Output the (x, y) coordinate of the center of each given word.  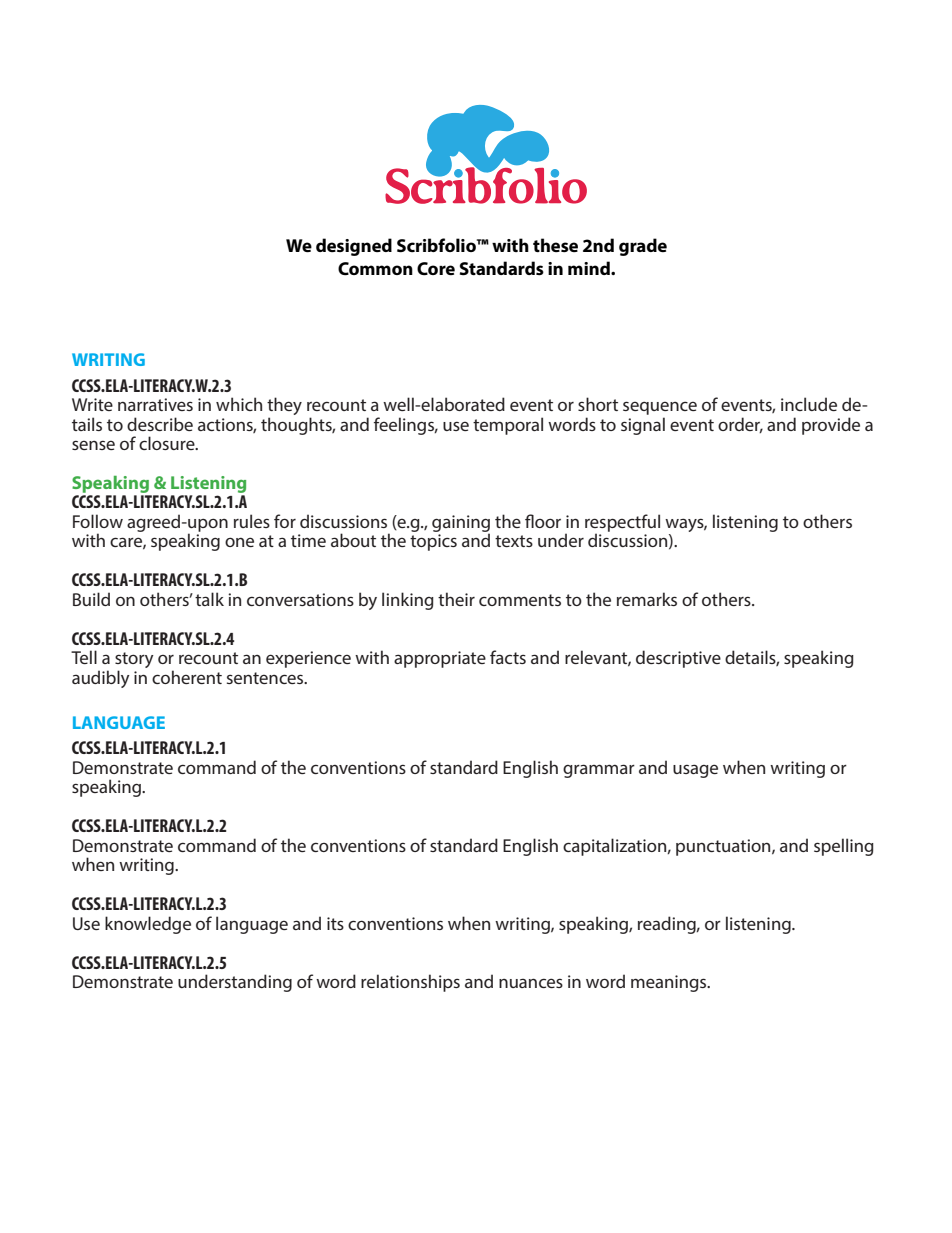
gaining (461, 524)
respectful (622, 524)
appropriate (440, 659)
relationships (410, 983)
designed (354, 247)
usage (695, 771)
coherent (187, 677)
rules (252, 521)
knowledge (148, 925)
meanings (670, 983)
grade (643, 247)
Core (436, 269)
